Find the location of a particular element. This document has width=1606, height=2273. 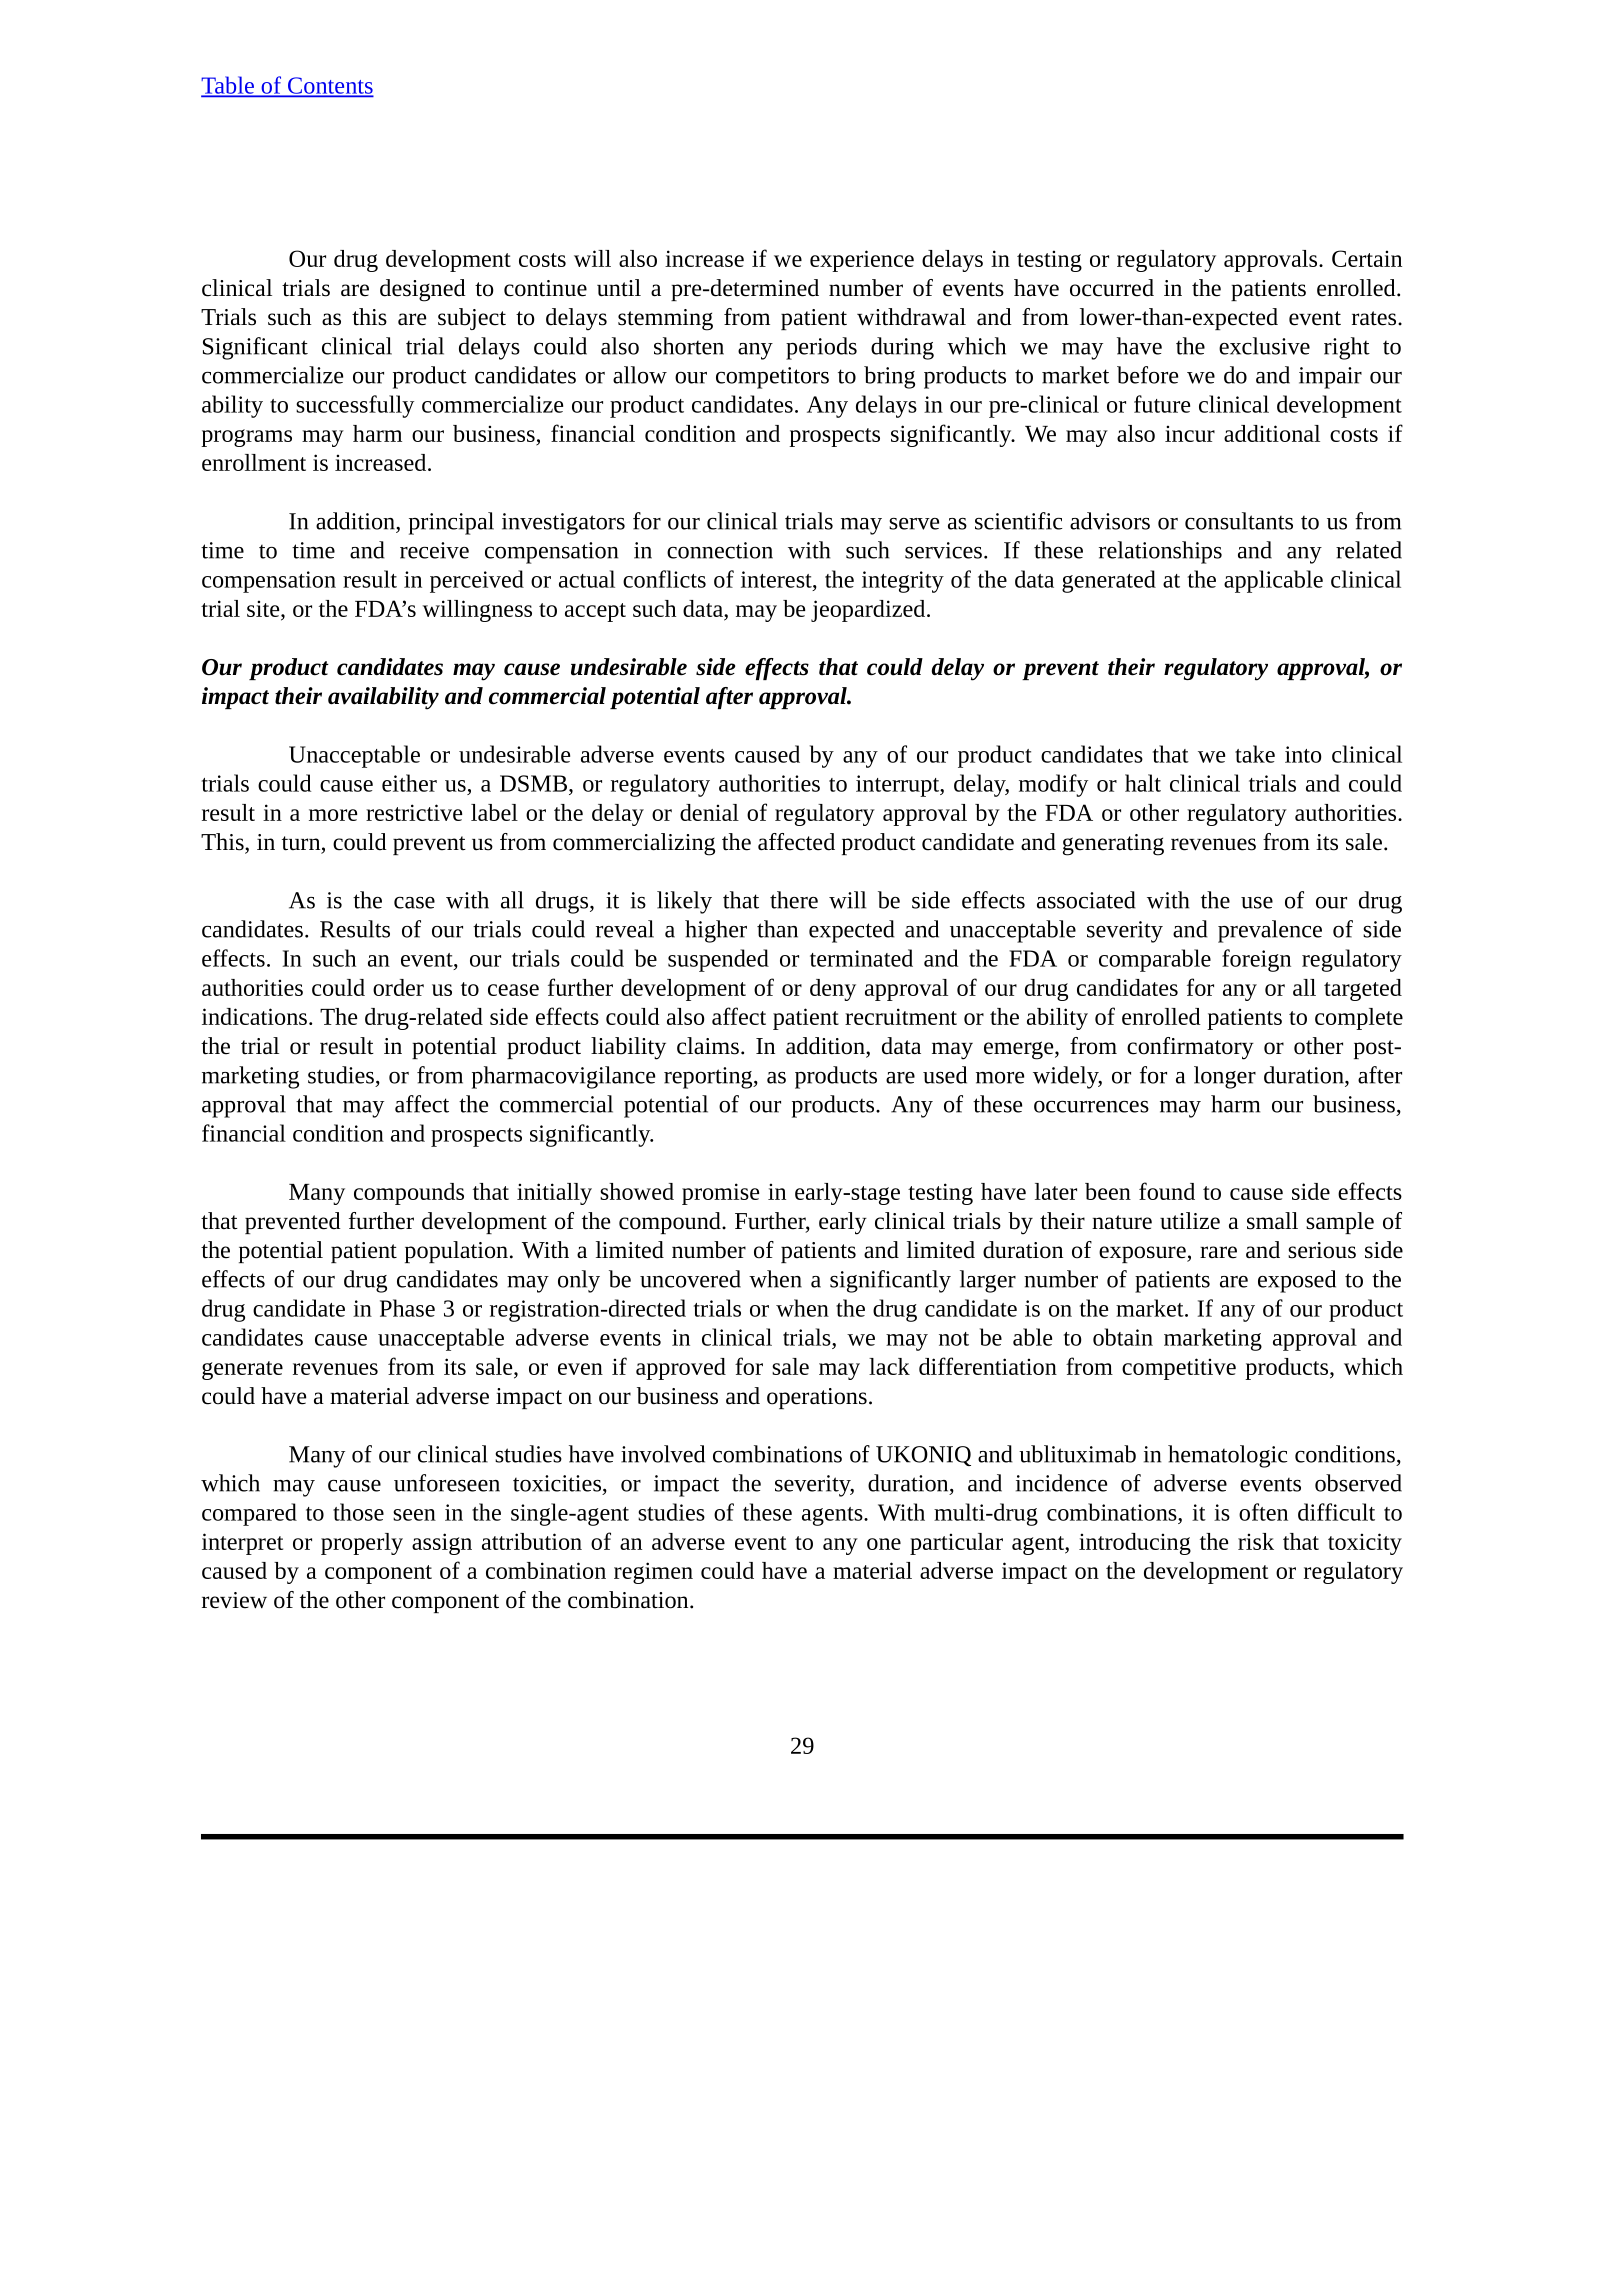

particular is located at coordinates (956, 1544).
